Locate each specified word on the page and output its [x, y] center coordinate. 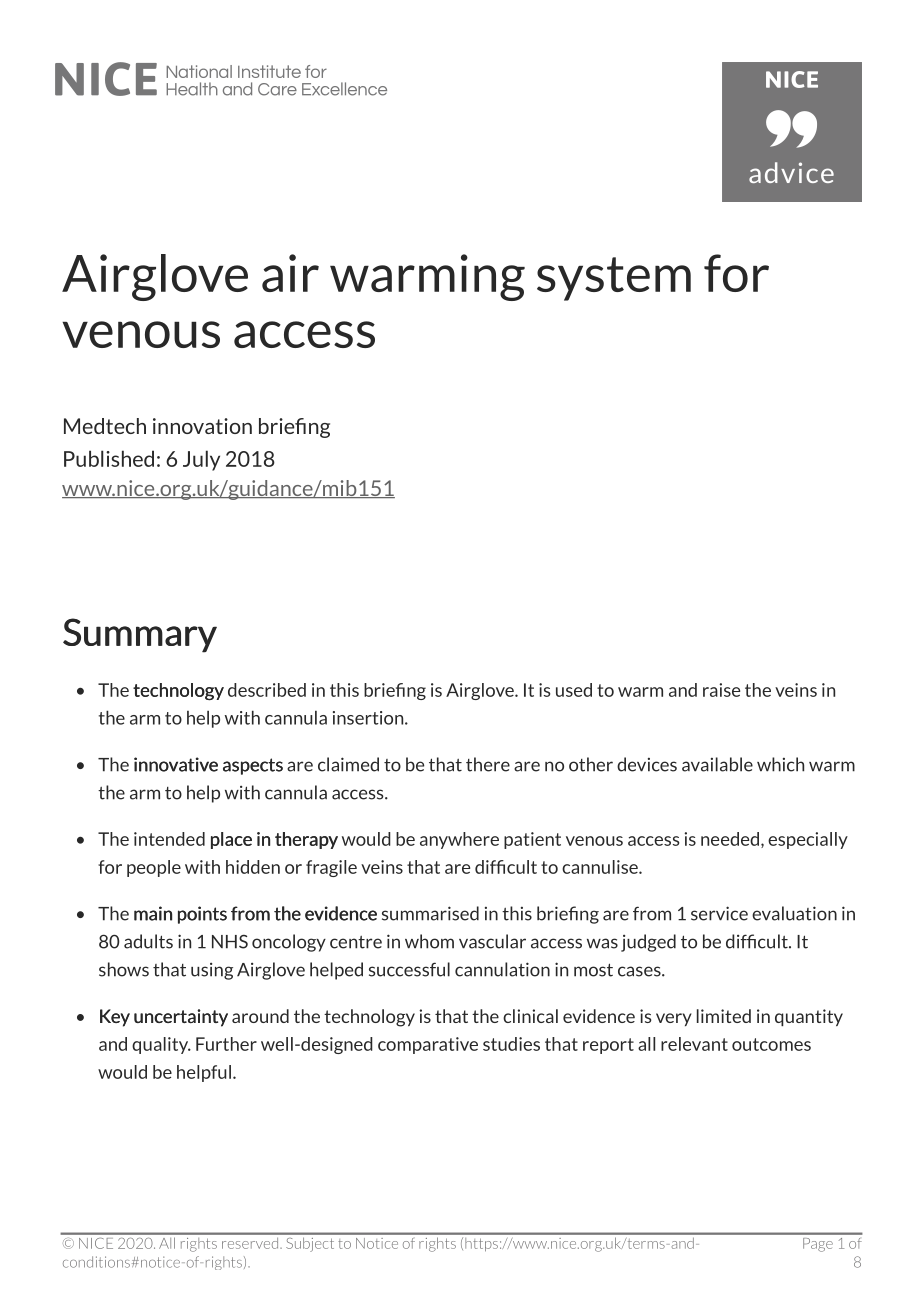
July [201, 460]
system [614, 279]
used [574, 690]
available [717, 764]
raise [721, 690]
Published [109, 458]
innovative [176, 764]
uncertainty [181, 1018]
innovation [202, 426]
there [488, 764]
